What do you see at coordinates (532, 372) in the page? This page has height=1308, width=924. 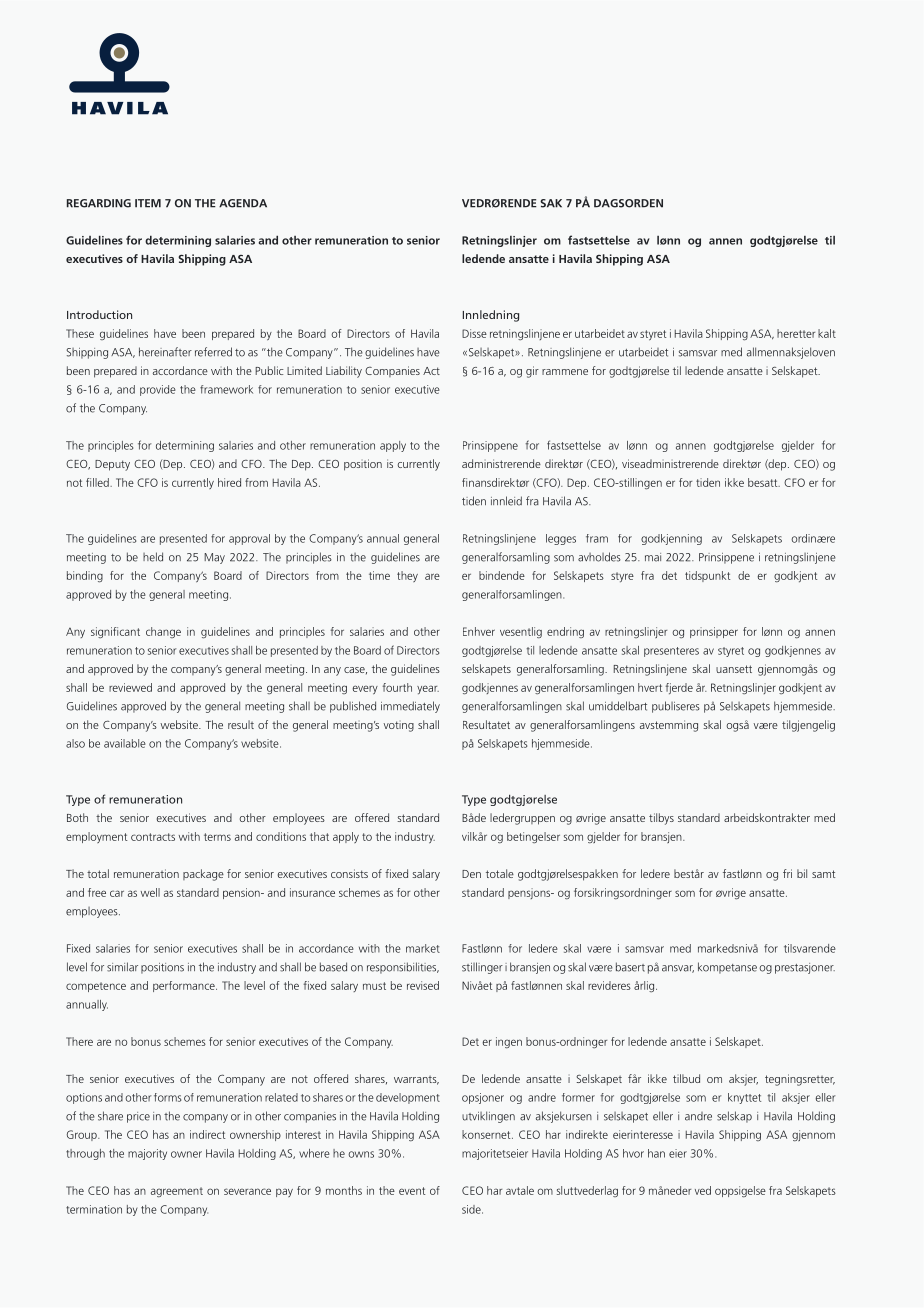 I see `gir` at bounding box center [532, 372].
